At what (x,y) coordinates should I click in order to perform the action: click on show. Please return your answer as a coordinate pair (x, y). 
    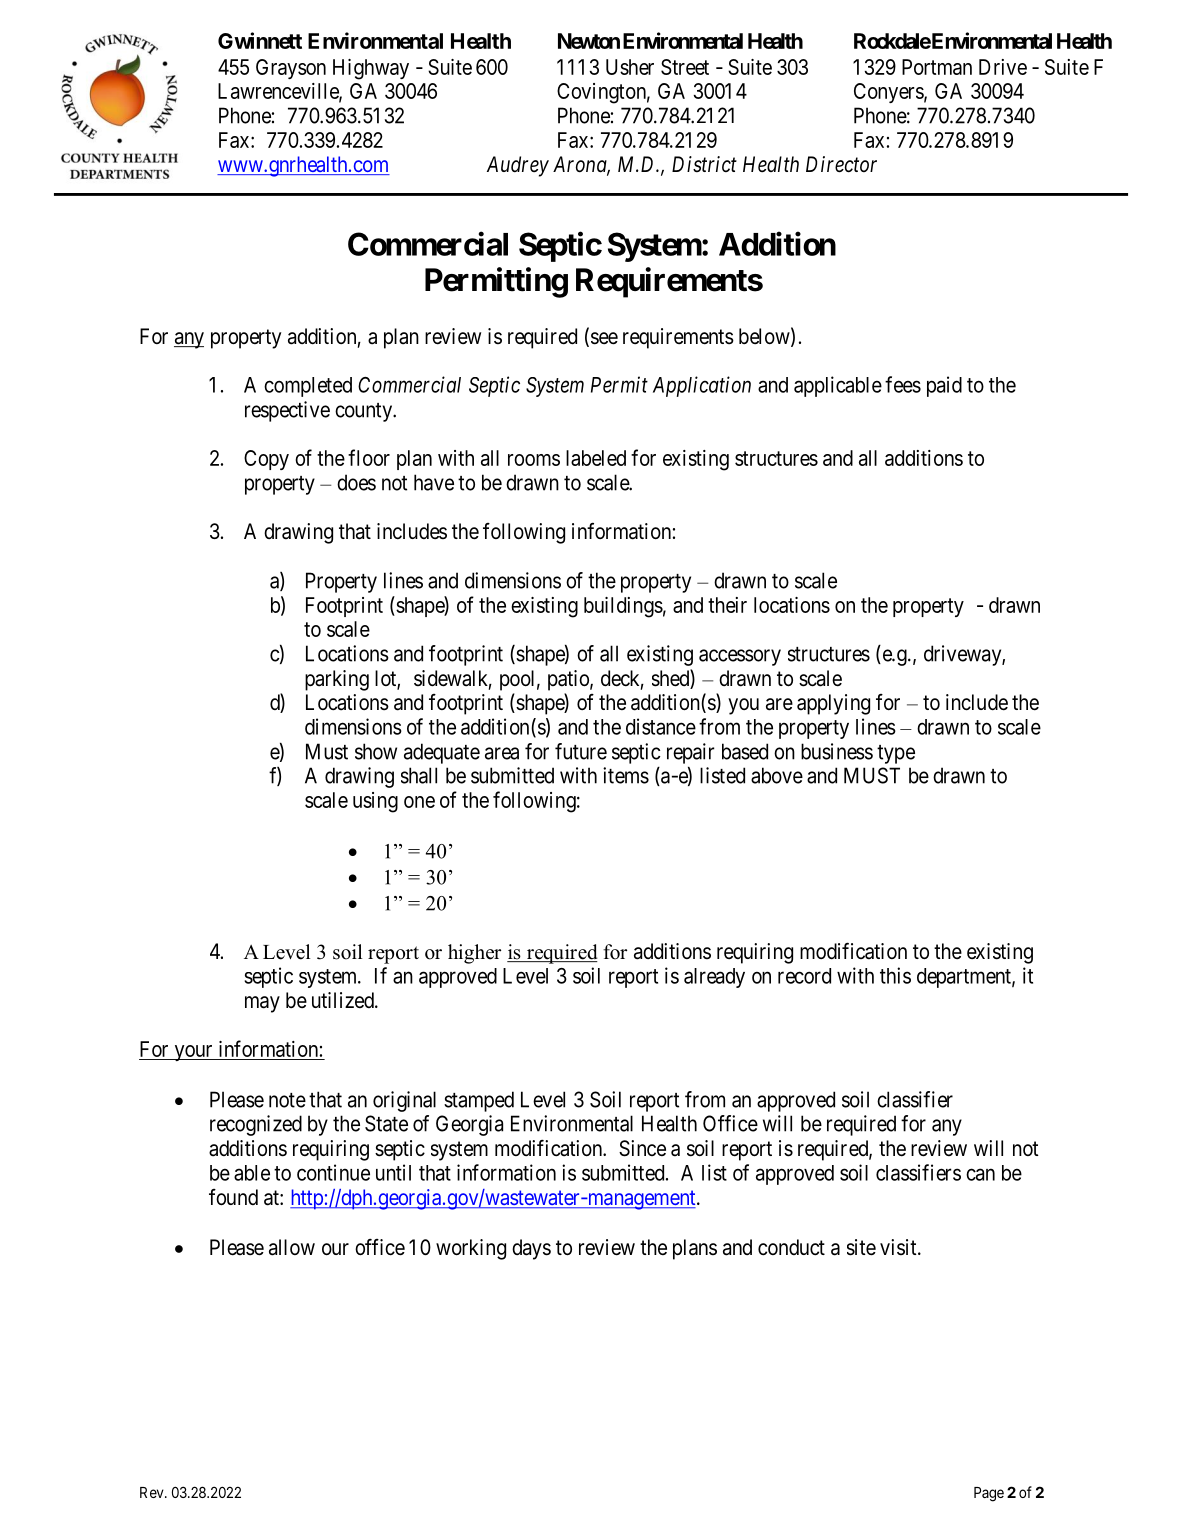
    Looking at the image, I should click on (376, 751).
